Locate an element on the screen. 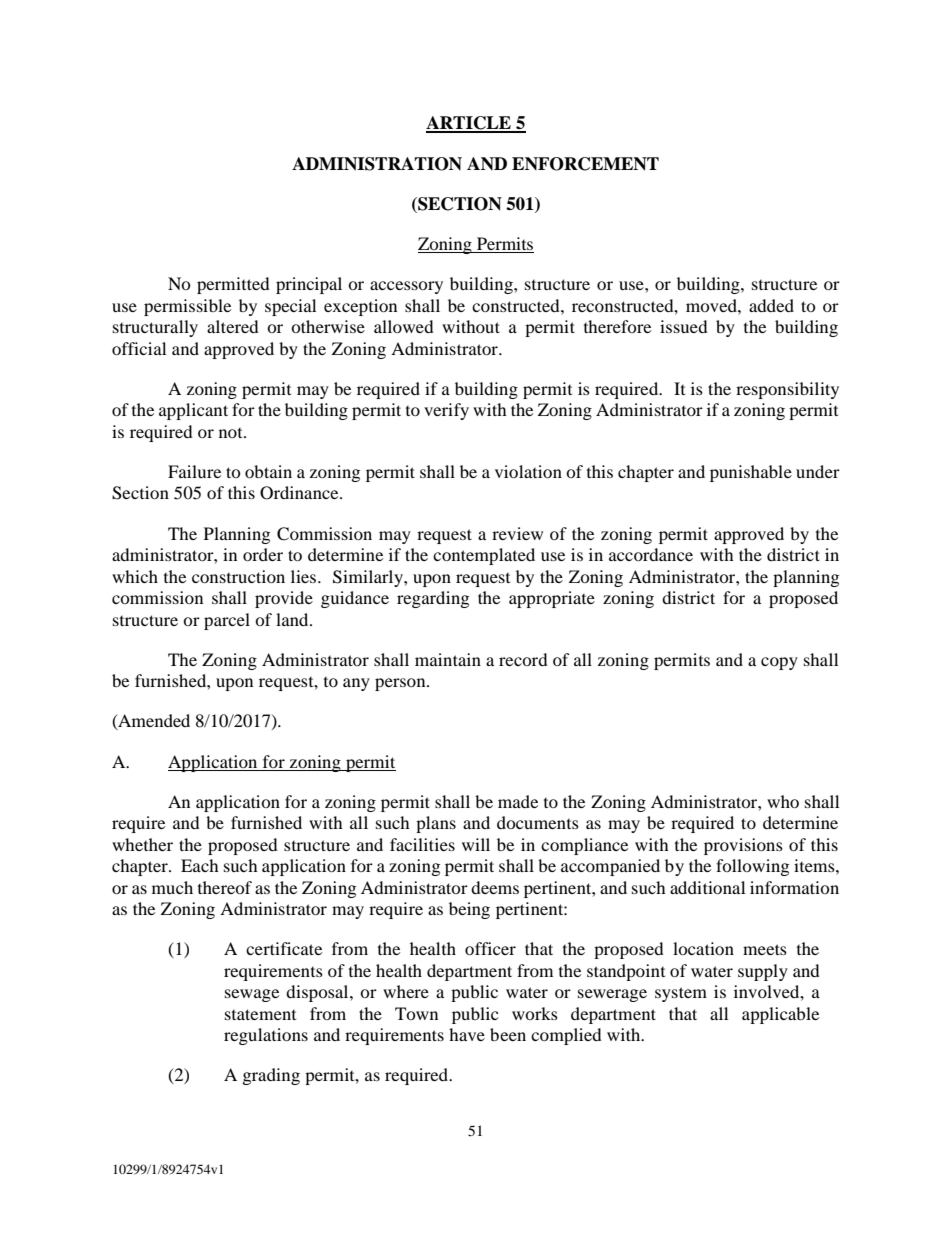 This screenshot has width=952, height=1233. have is located at coordinates (467, 1034).
